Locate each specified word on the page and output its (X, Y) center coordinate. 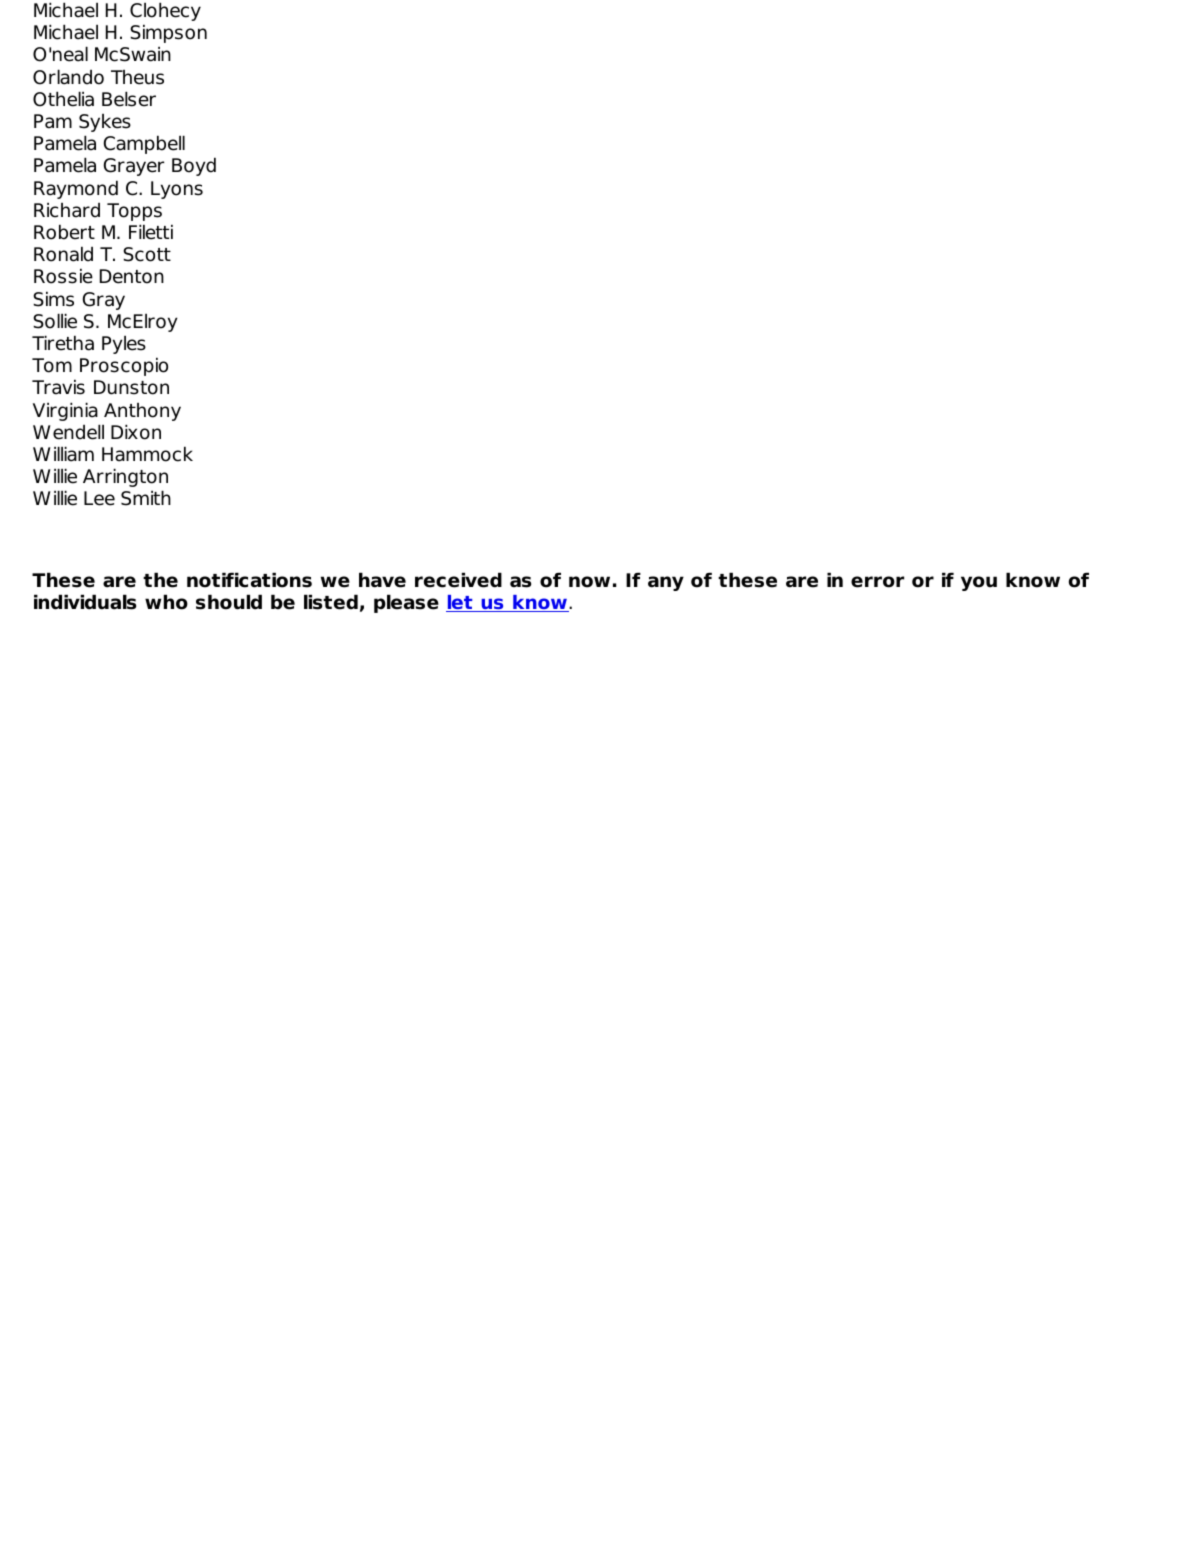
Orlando (68, 77)
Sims (53, 299)
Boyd (194, 166)
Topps (134, 212)
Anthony (142, 412)
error (877, 582)
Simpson (168, 33)
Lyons (177, 190)
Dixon (136, 432)
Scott (147, 254)
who (166, 602)
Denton (132, 276)
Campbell (144, 144)
